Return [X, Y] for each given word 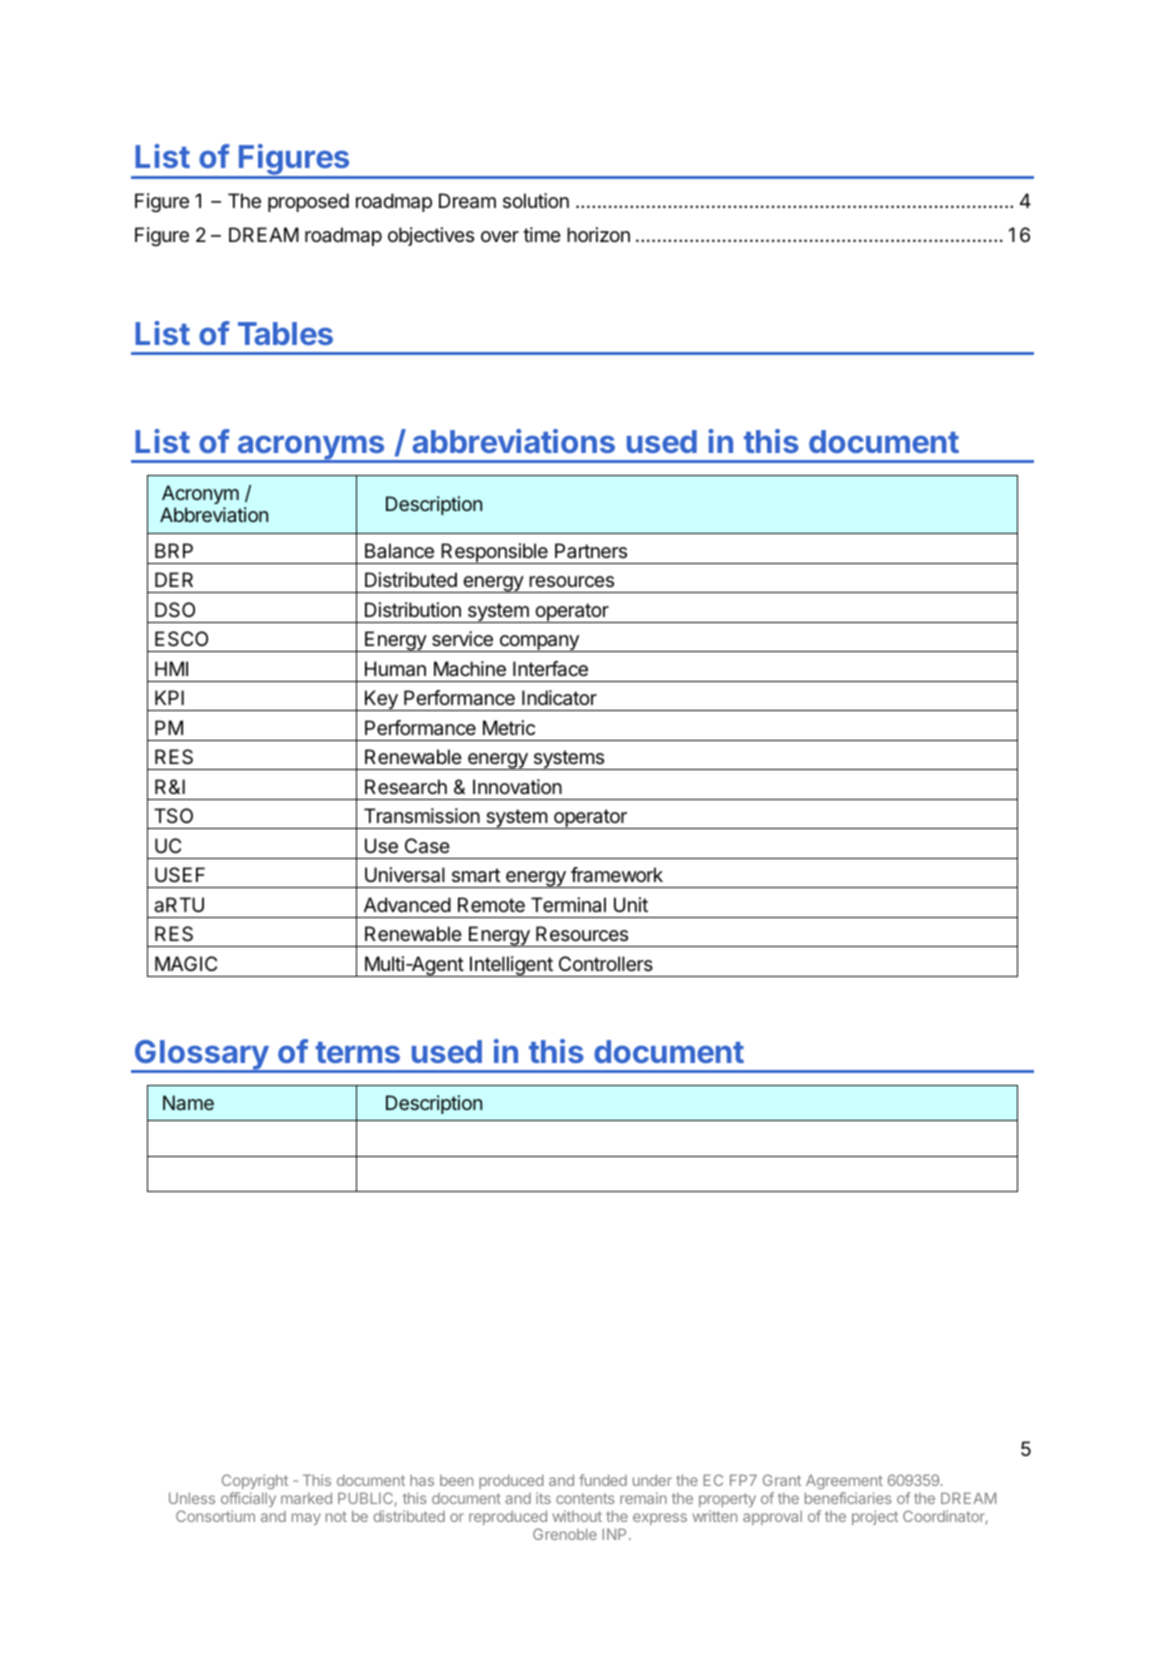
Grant [782, 1480]
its [543, 1498]
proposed [308, 202]
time [542, 234]
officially [248, 1499]
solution [536, 200]
